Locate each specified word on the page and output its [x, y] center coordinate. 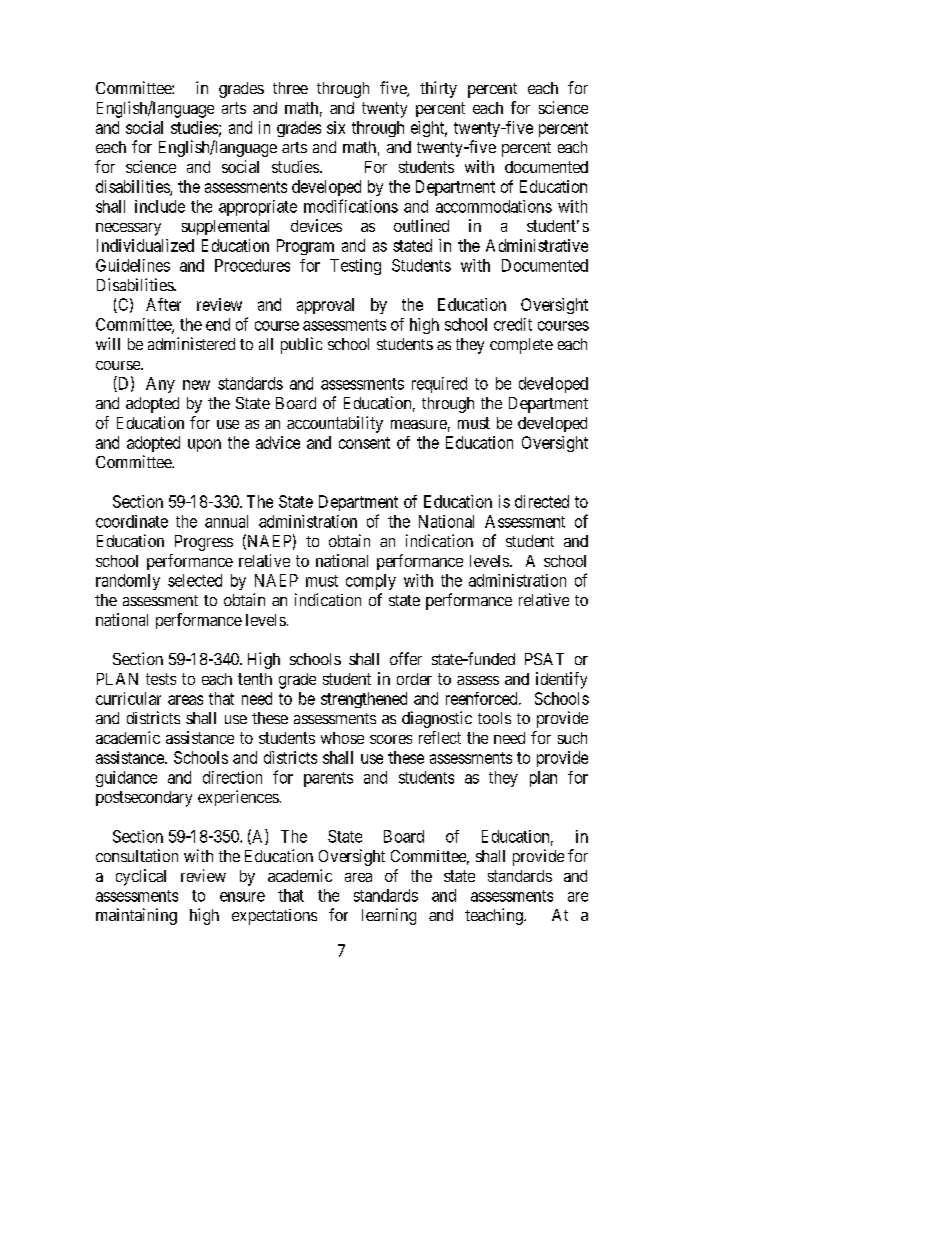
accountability [335, 424]
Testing [355, 267]
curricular [128, 698]
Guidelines [133, 265]
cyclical [141, 877]
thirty [438, 89]
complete [521, 346]
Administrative [537, 245]
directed [542, 501]
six [336, 127]
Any [160, 385]
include [160, 206]
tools [494, 718]
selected [195, 580]
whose [342, 738]
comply [371, 582]
